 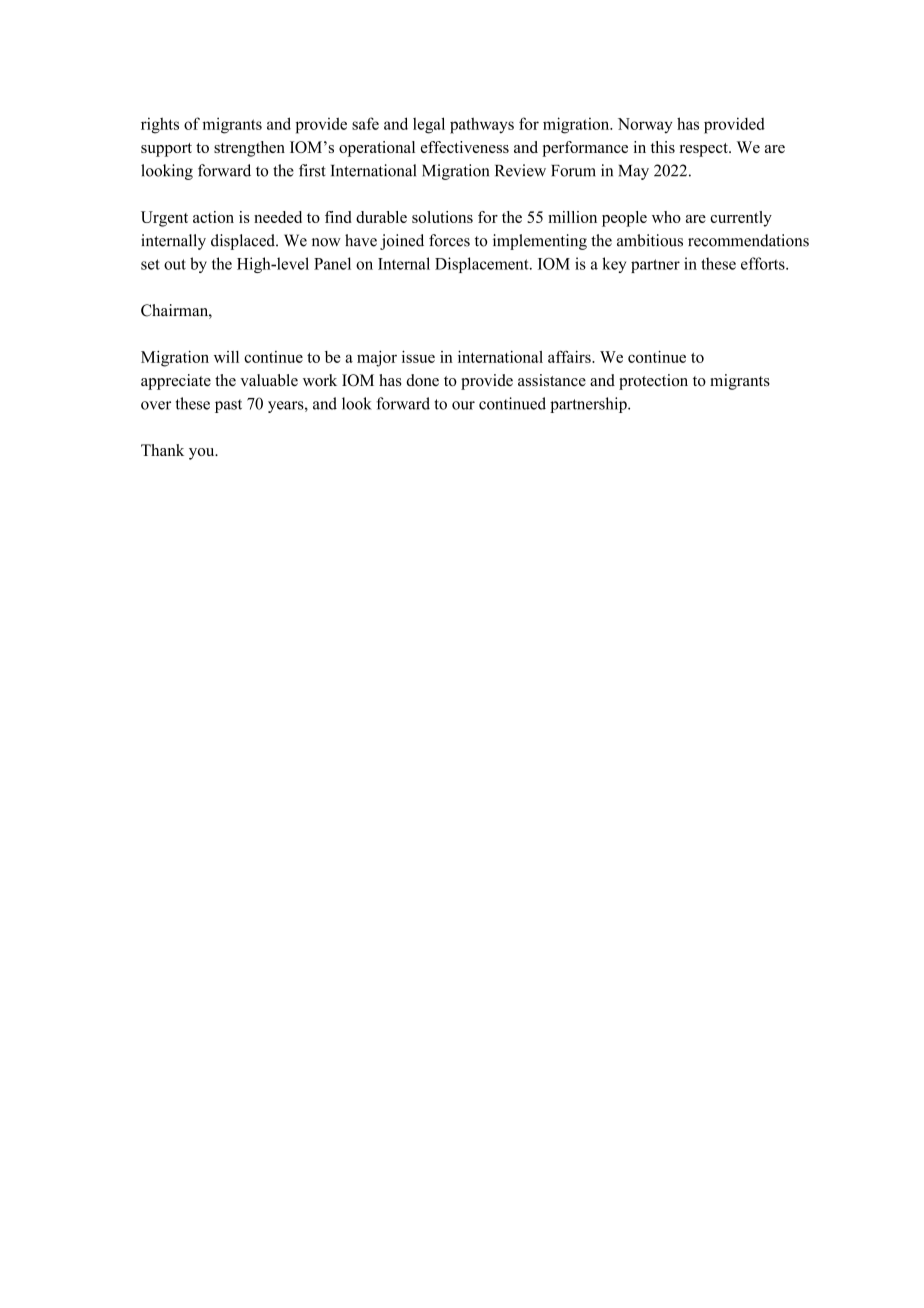 What do you see at coordinates (650, 240) in the document?
I see `ambitious` at bounding box center [650, 240].
